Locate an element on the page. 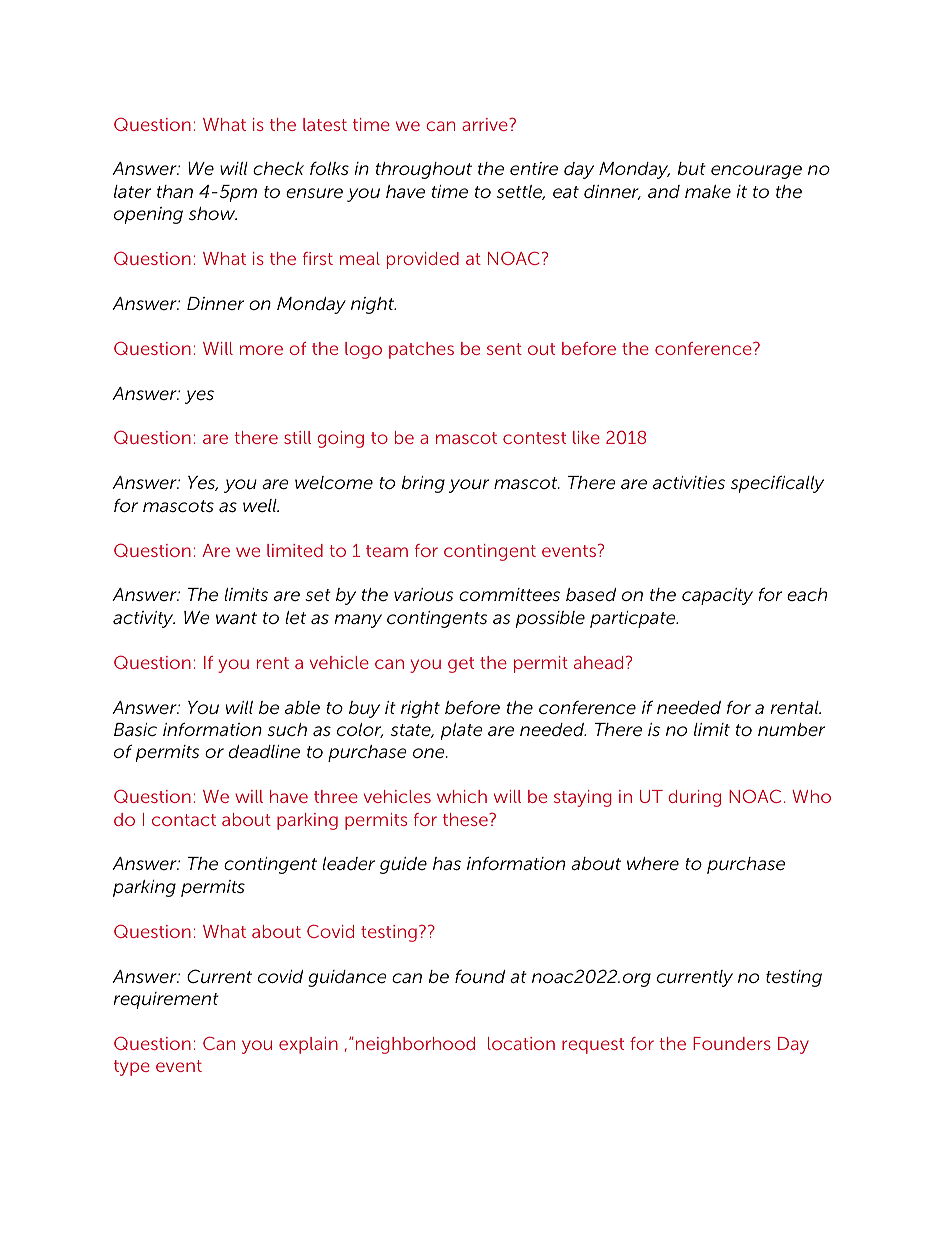 The width and height of the page is (952, 1233). capacity is located at coordinates (717, 596).
